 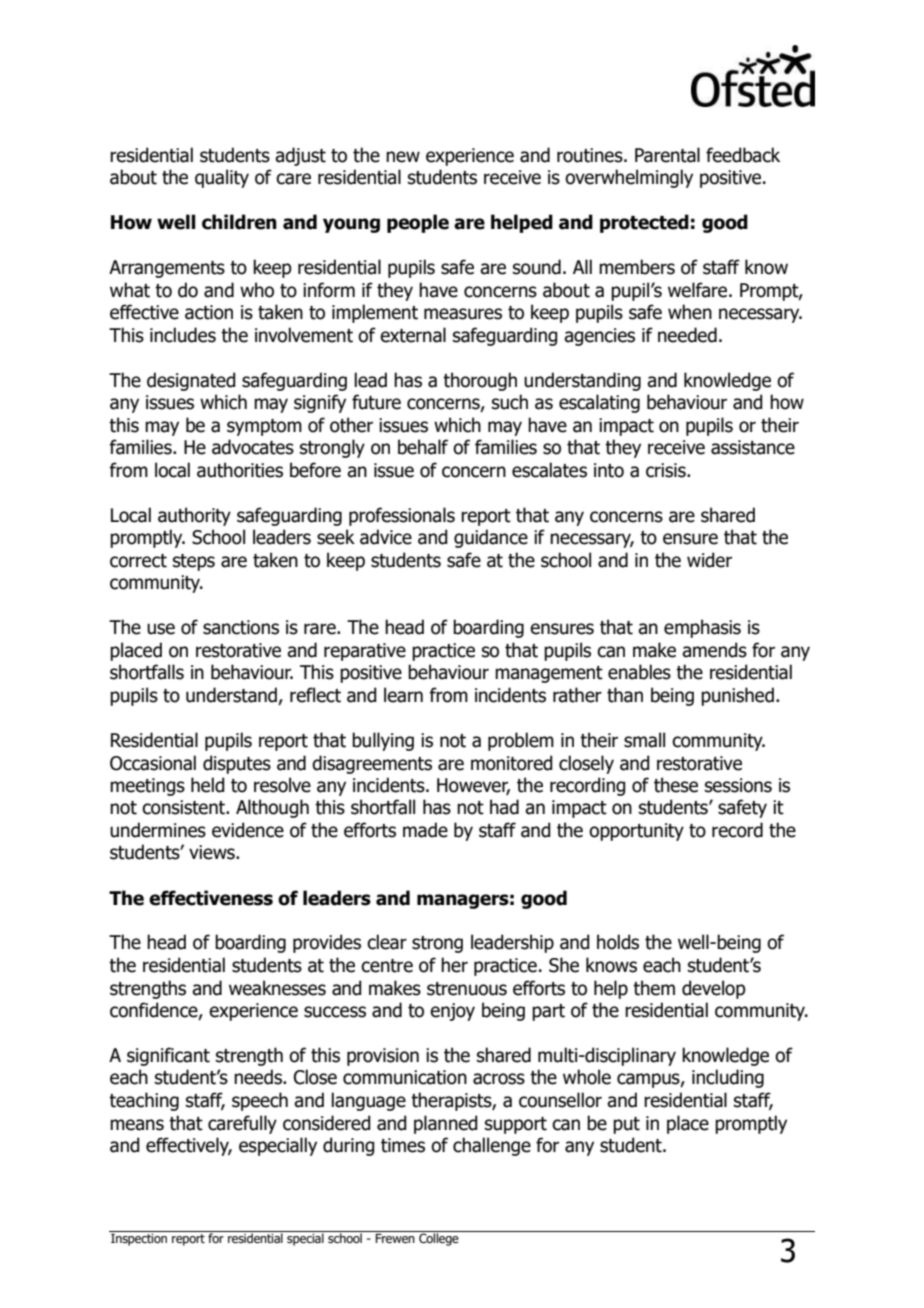 I want to click on including, so click(x=728, y=1078).
